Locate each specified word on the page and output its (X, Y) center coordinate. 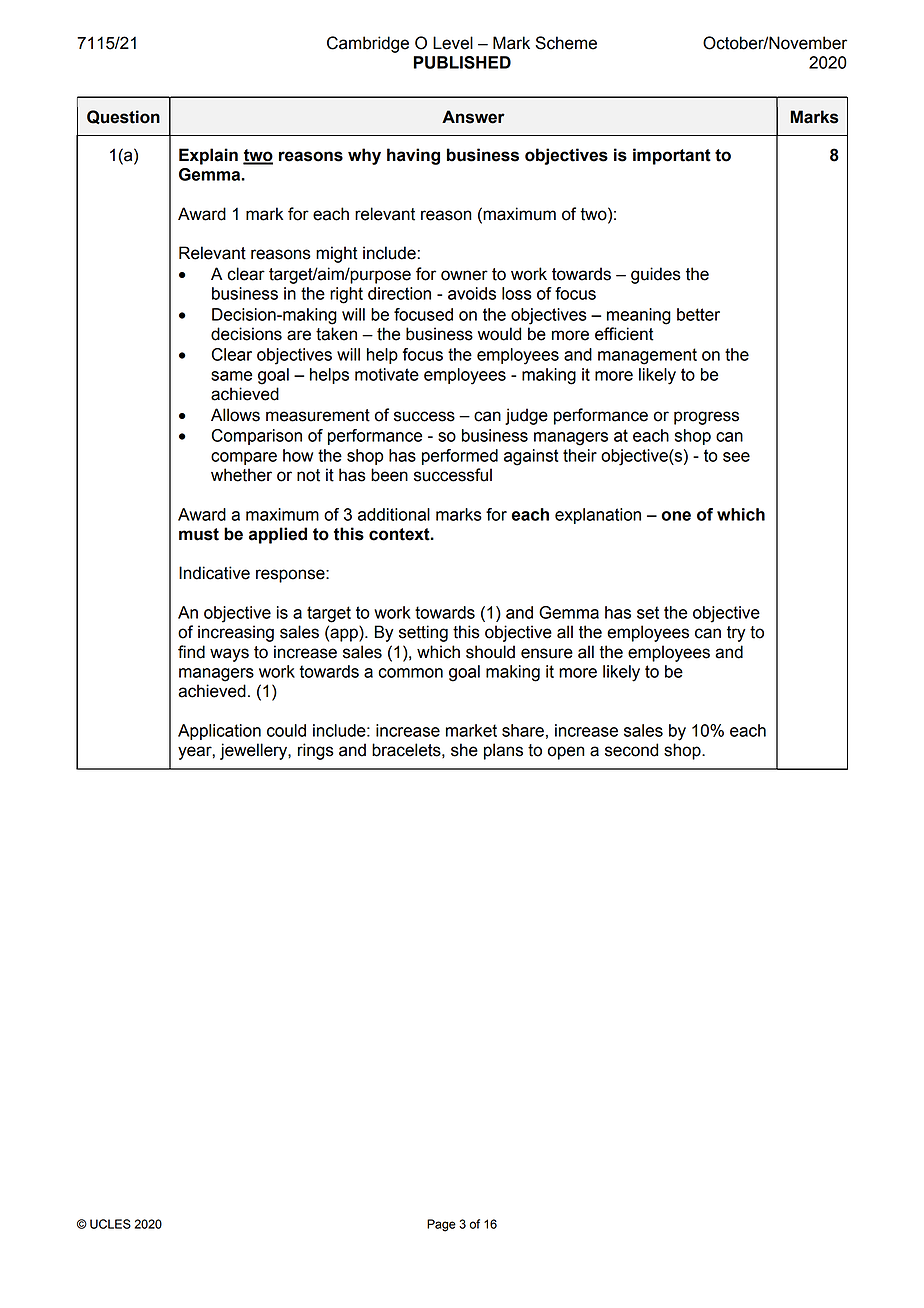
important (672, 156)
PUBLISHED (462, 62)
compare (244, 458)
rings (316, 751)
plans (503, 751)
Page (441, 1225)
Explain (208, 156)
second (631, 750)
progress (706, 418)
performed (460, 457)
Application (219, 732)
